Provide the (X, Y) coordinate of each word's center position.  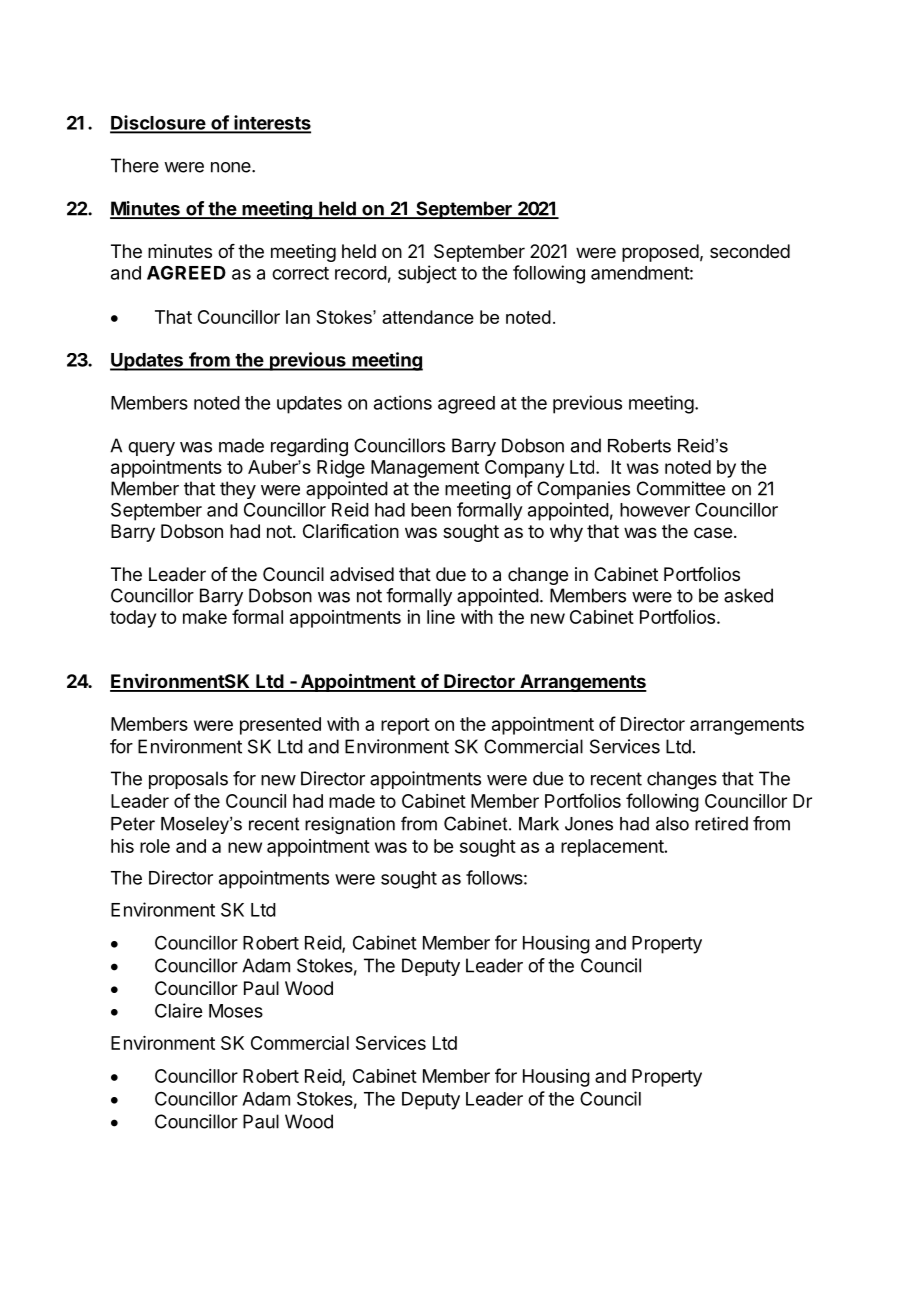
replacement (612, 848)
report (405, 726)
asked (748, 595)
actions (403, 402)
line (441, 617)
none (232, 167)
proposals (188, 780)
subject (427, 274)
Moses (236, 1011)
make (205, 617)
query (151, 449)
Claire (178, 1010)
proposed (660, 253)
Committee (681, 488)
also (672, 824)
